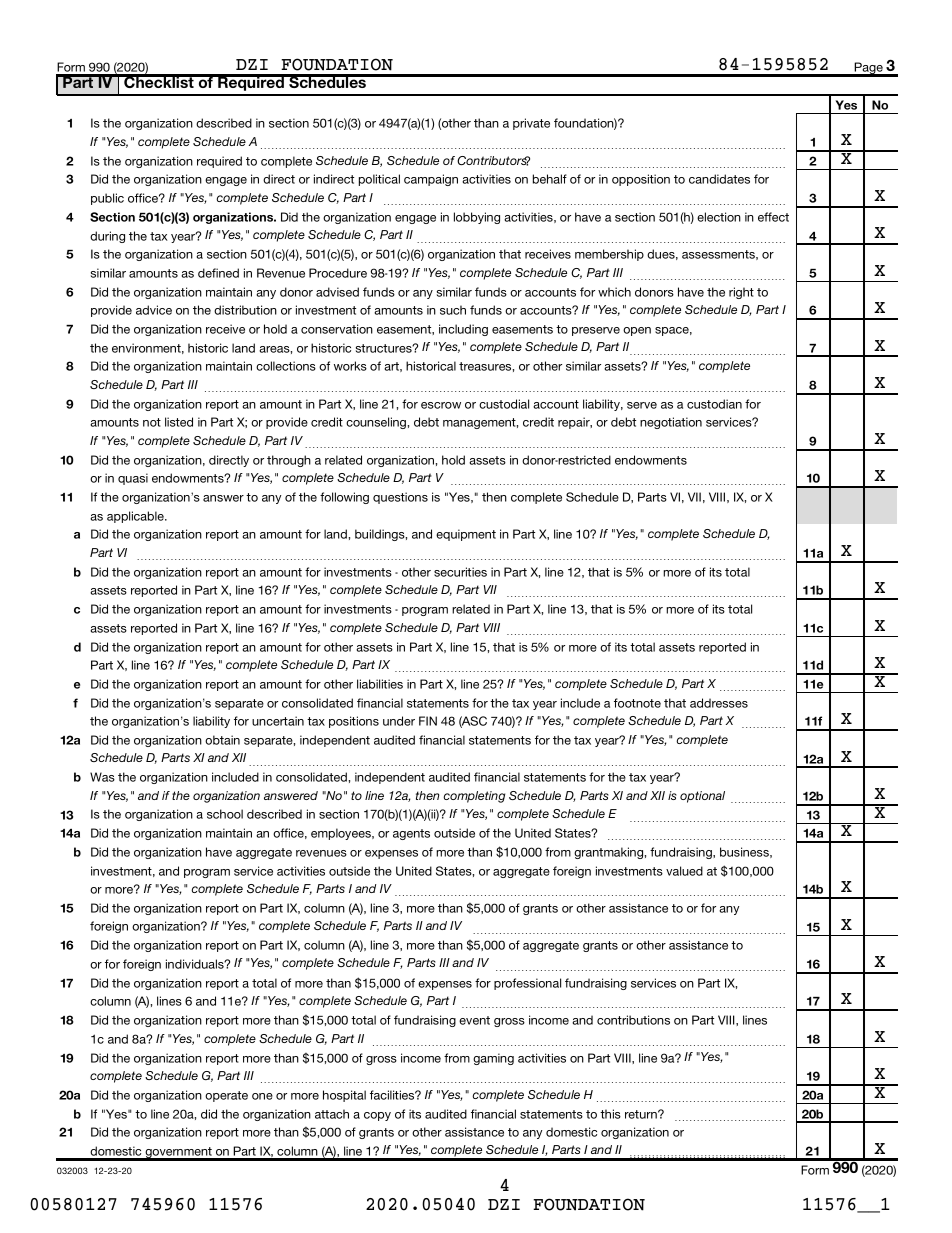 Image resolution: width=952 pixels, height=1233 pixels. I want to click on operate, so click(226, 1096).
